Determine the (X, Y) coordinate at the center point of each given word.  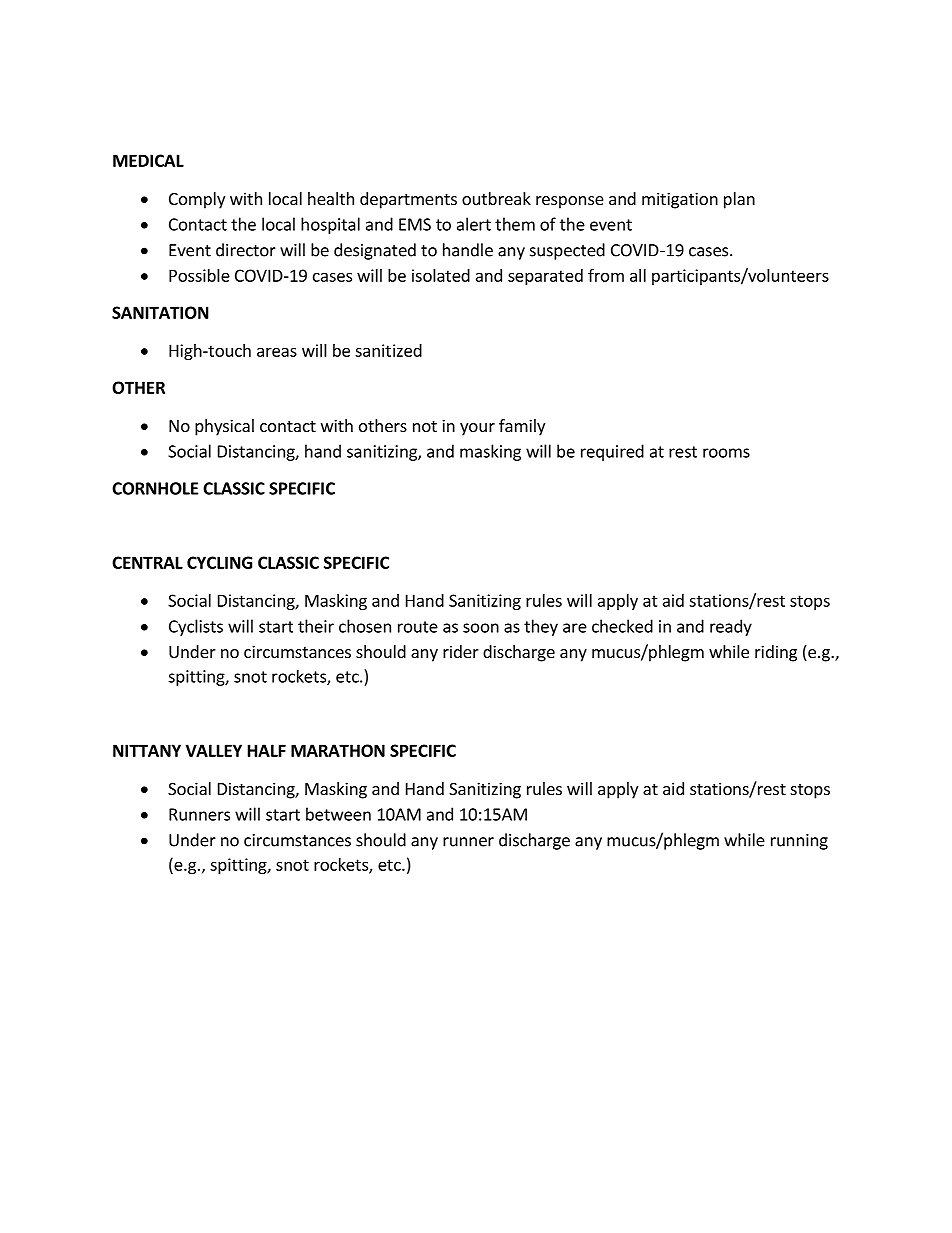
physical (224, 427)
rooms (726, 453)
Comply (197, 200)
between (338, 814)
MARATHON (338, 750)
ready (731, 627)
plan (739, 200)
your (477, 429)
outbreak (496, 198)
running (799, 842)
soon (481, 628)
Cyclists (196, 627)
